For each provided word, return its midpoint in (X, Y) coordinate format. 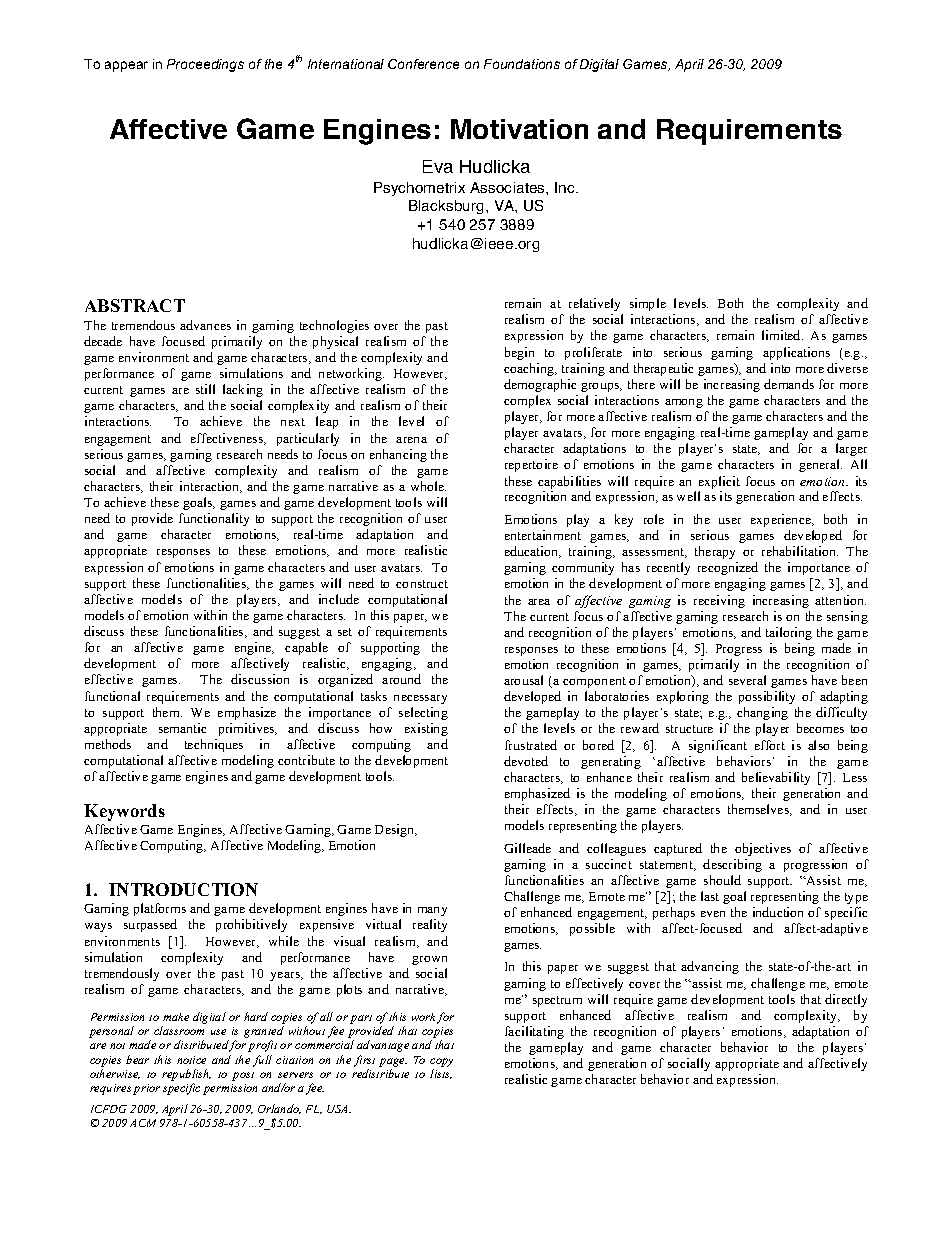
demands (789, 384)
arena (411, 440)
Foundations (522, 64)
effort (770, 745)
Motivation (519, 129)
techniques (214, 745)
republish (186, 1075)
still (205, 389)
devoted (526, 761)
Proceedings (205, 65)
